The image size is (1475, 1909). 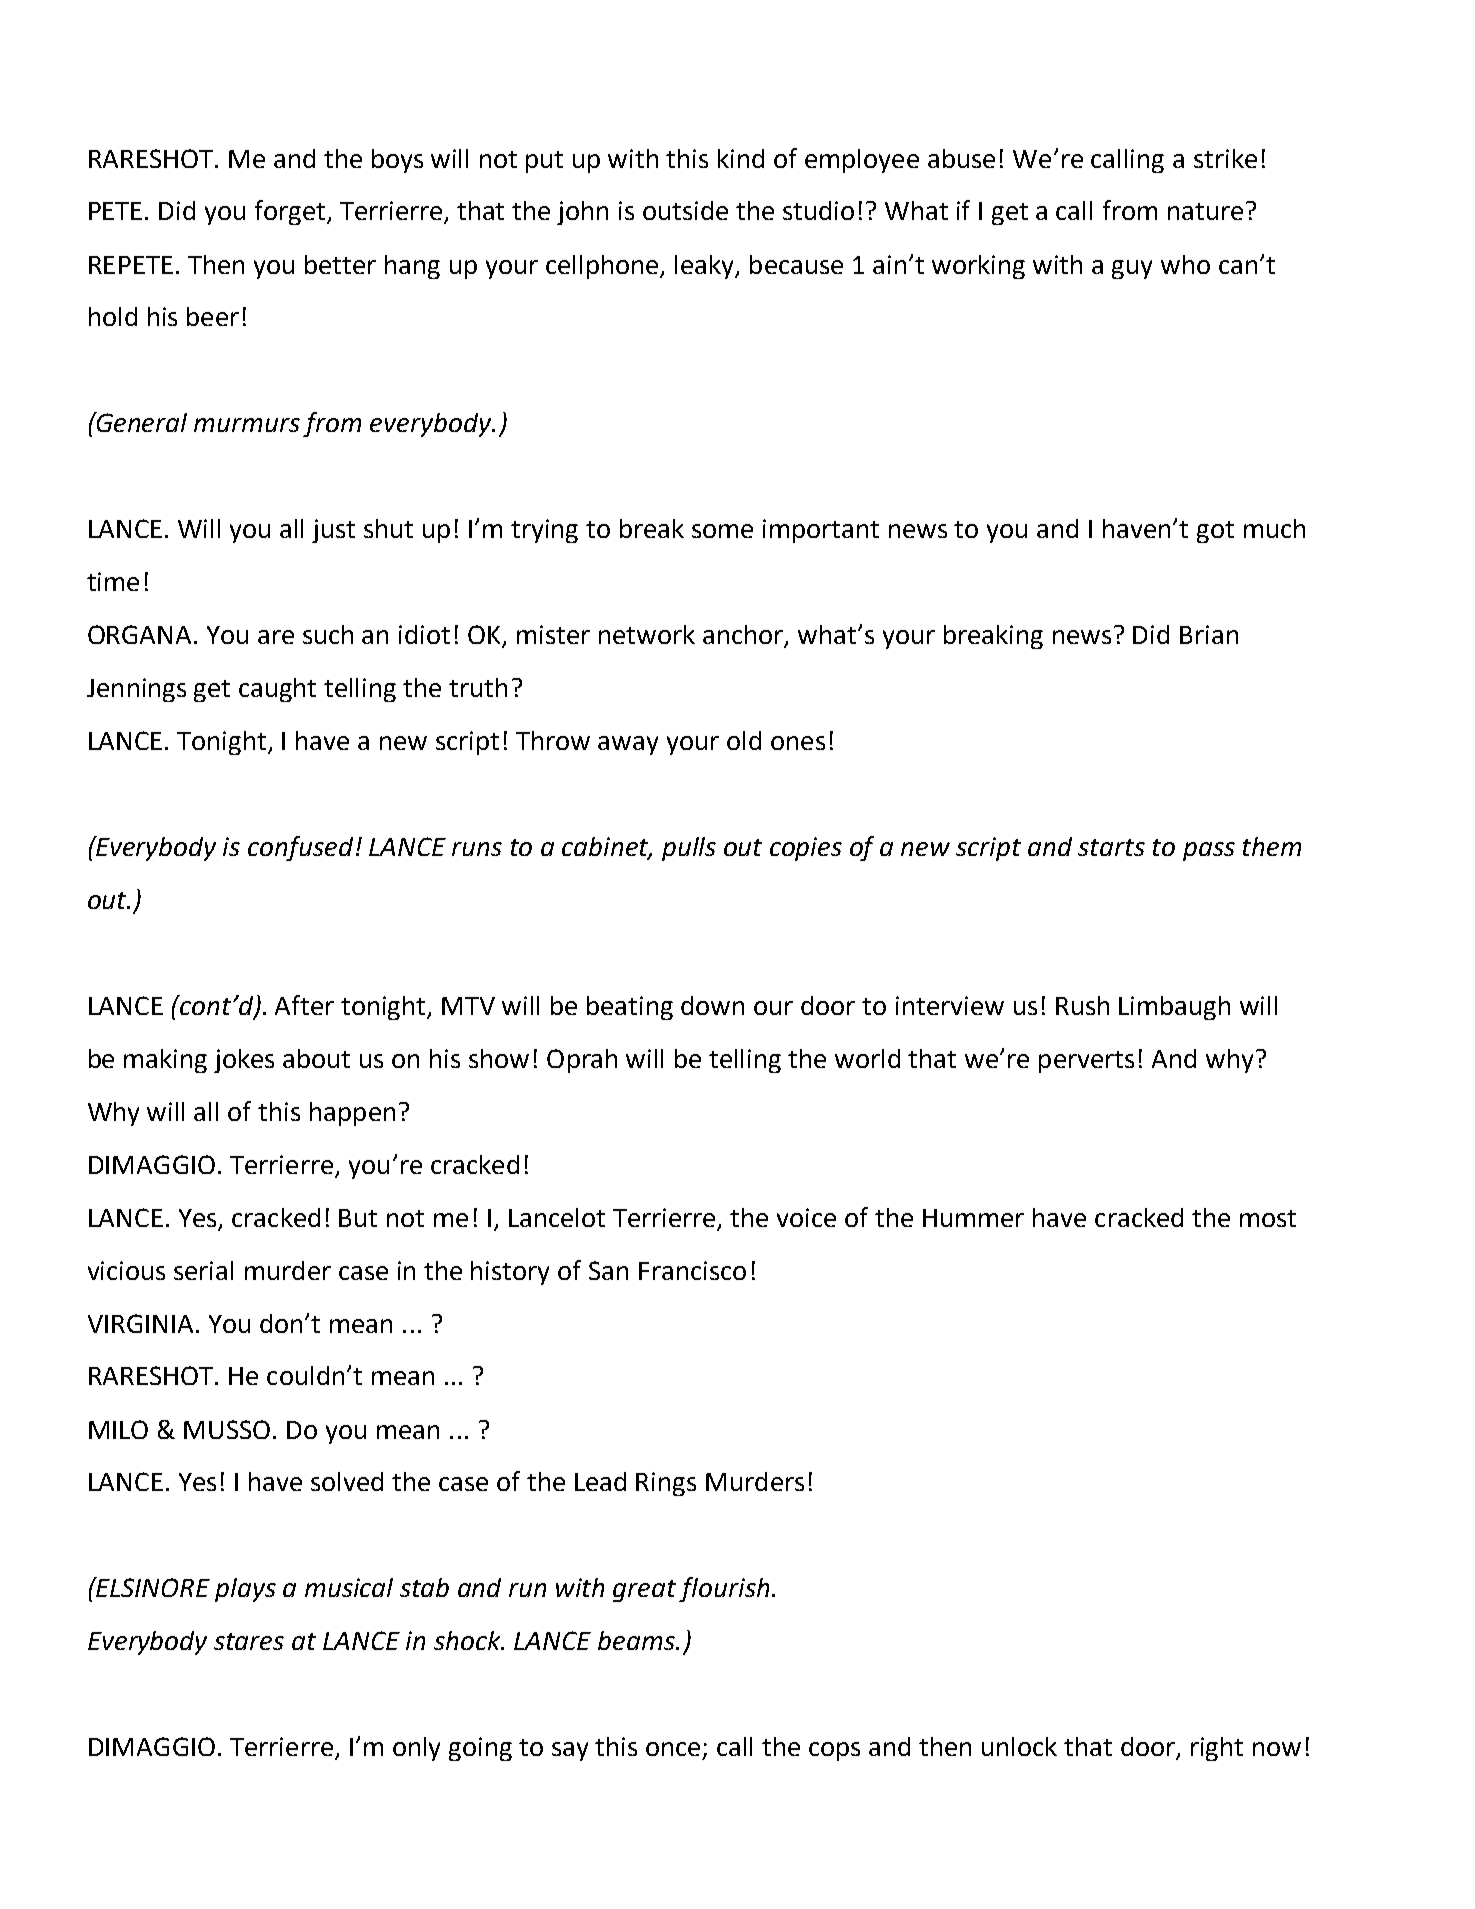 What do you see at coordinates (249, 1641) in the screenshot?
I see `stares` at bounding box center [249, 1641].
